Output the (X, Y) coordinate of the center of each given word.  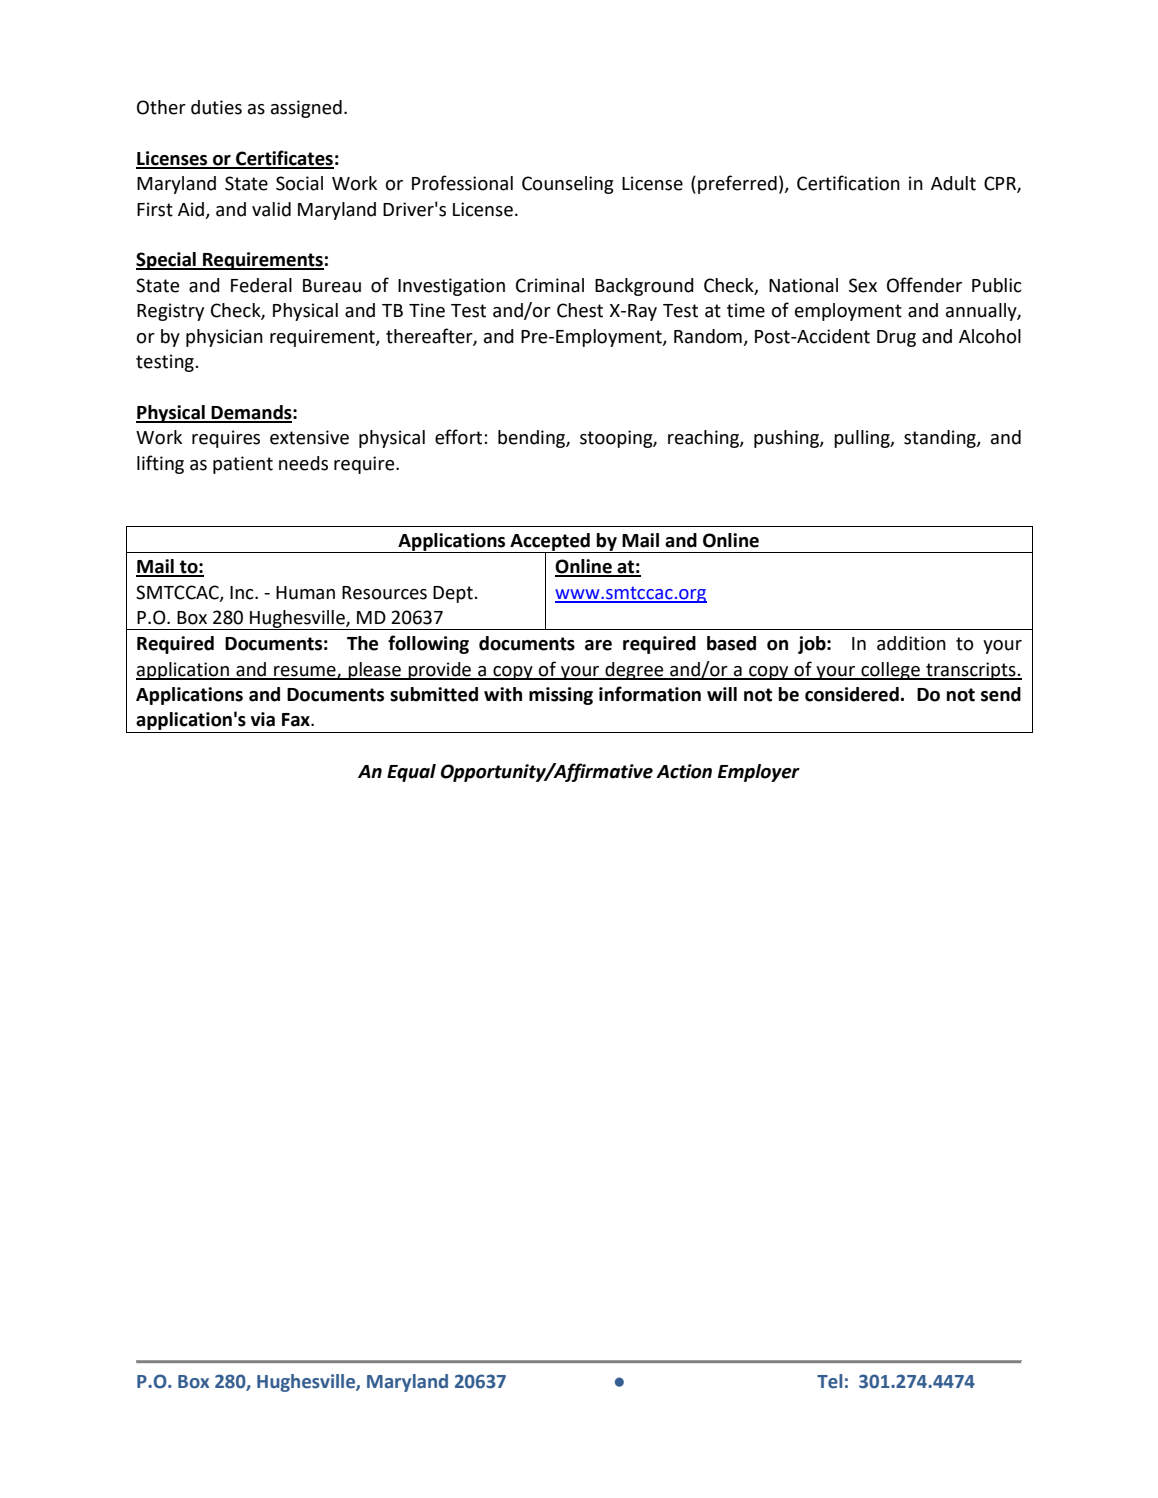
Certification (848, 183)
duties (216, 107)
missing (561, 696)
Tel (829, 1381)
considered (852, 694)
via (263, 719)
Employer (759, 773)
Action (684, 771)
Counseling (568, 185)
